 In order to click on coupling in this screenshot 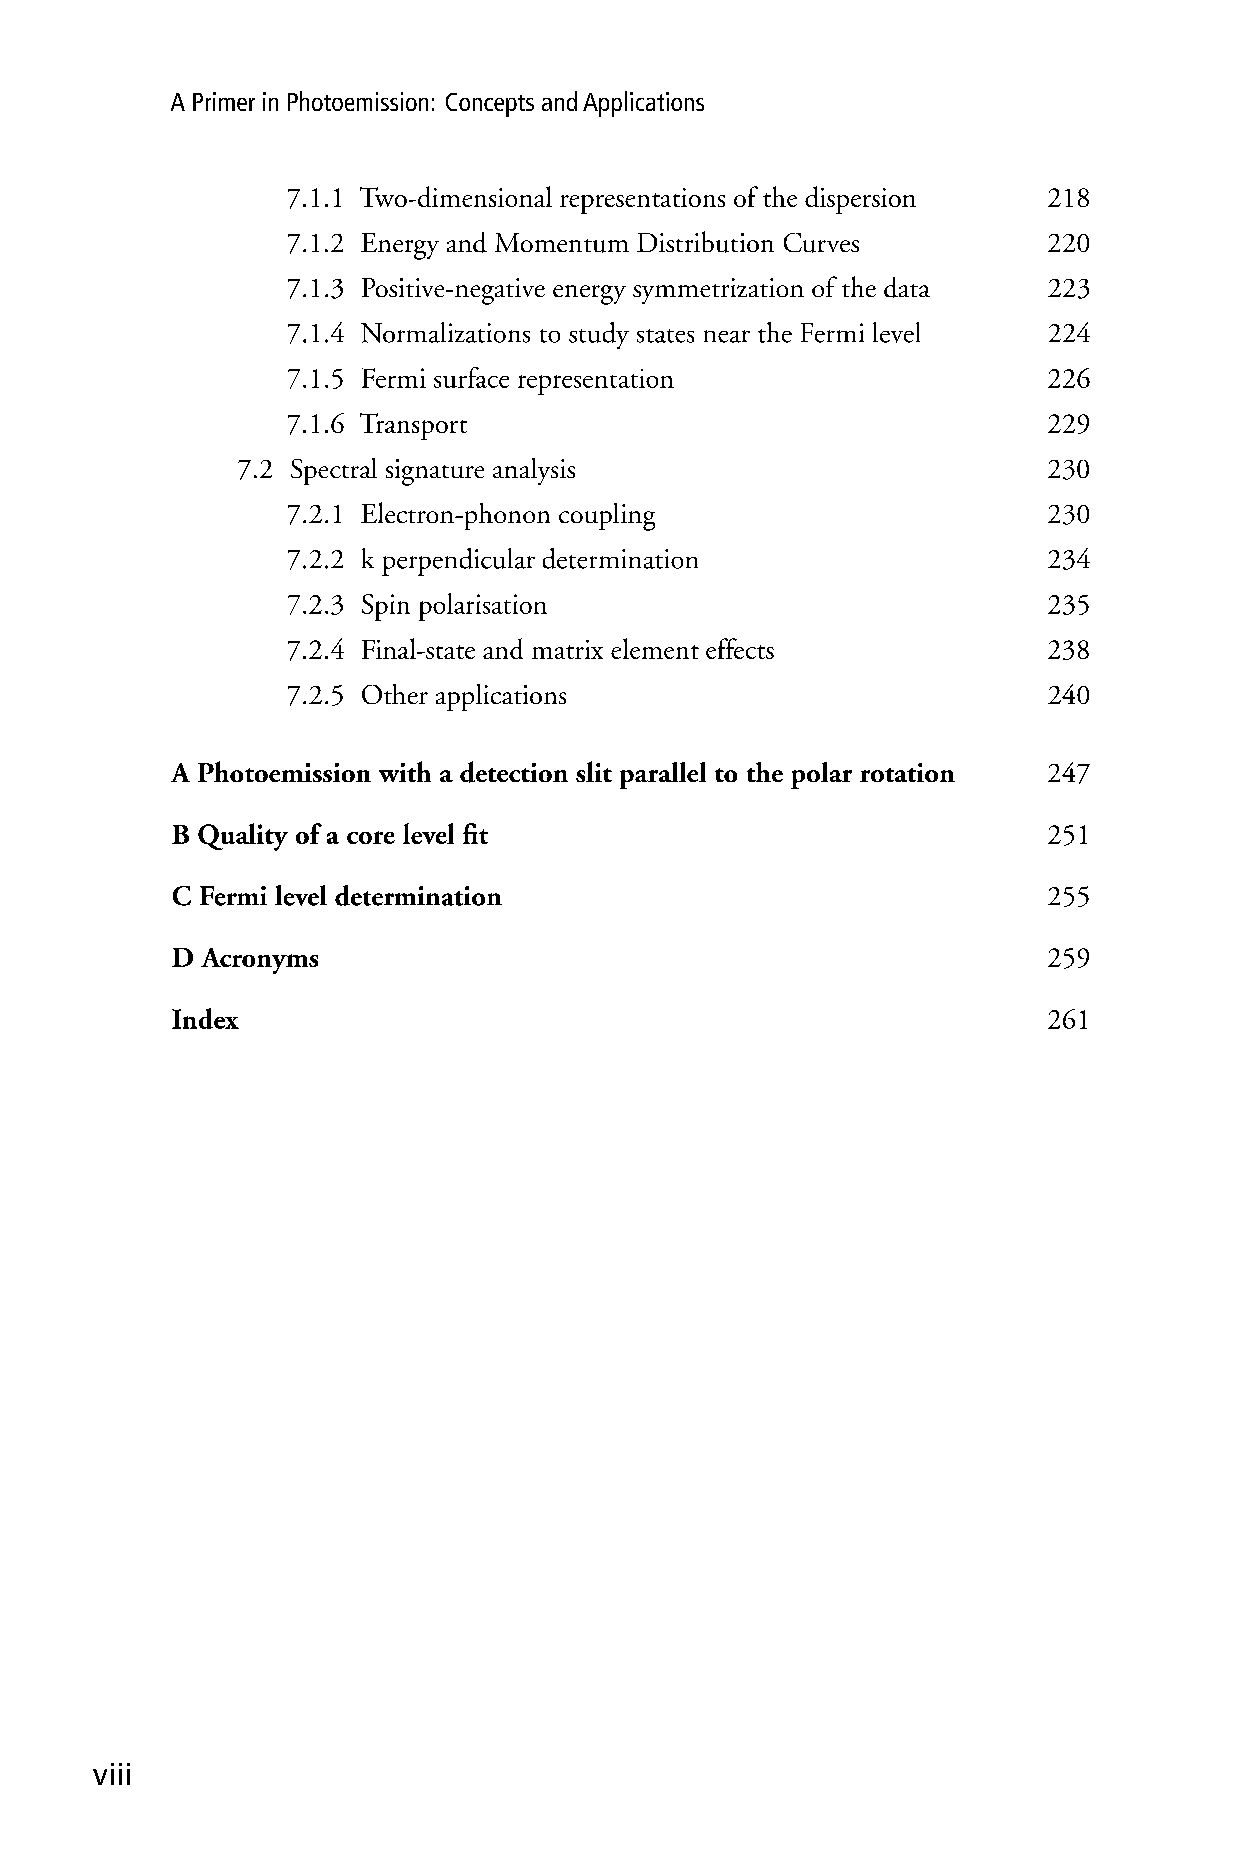, I will do `click(607, 517)`.
